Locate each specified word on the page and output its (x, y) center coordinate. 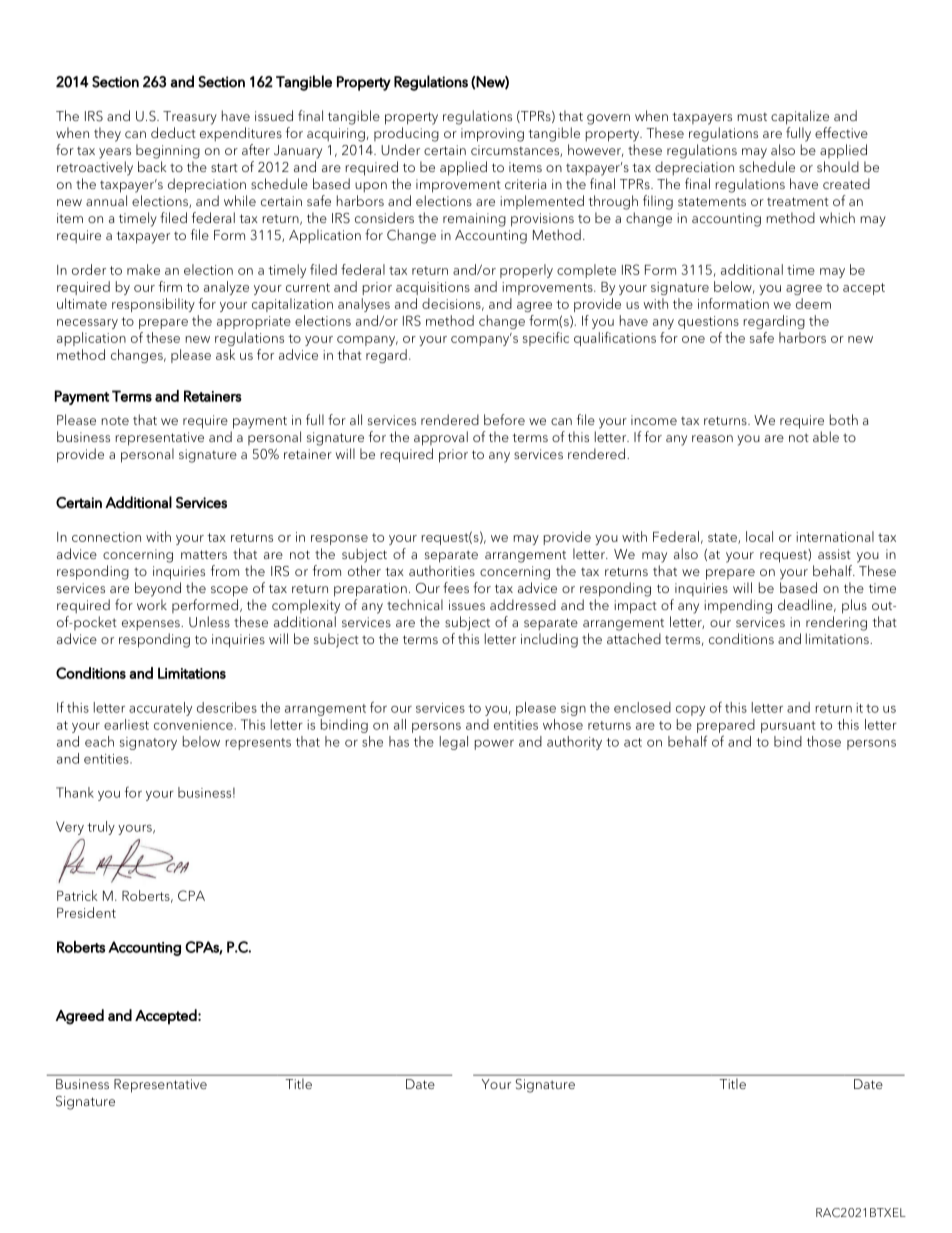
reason (712, 438)
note (115, 420)
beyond (158, 589)
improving (492, 135)
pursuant (788, 727)
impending (738, 606)
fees (456, 587)
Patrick (77, 895)
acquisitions (433, 288)
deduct (173, 132)
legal (454, 743)
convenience (193, 725)
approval (441, 438)
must (752, 116)
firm (170, 286)
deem (813, 303)
